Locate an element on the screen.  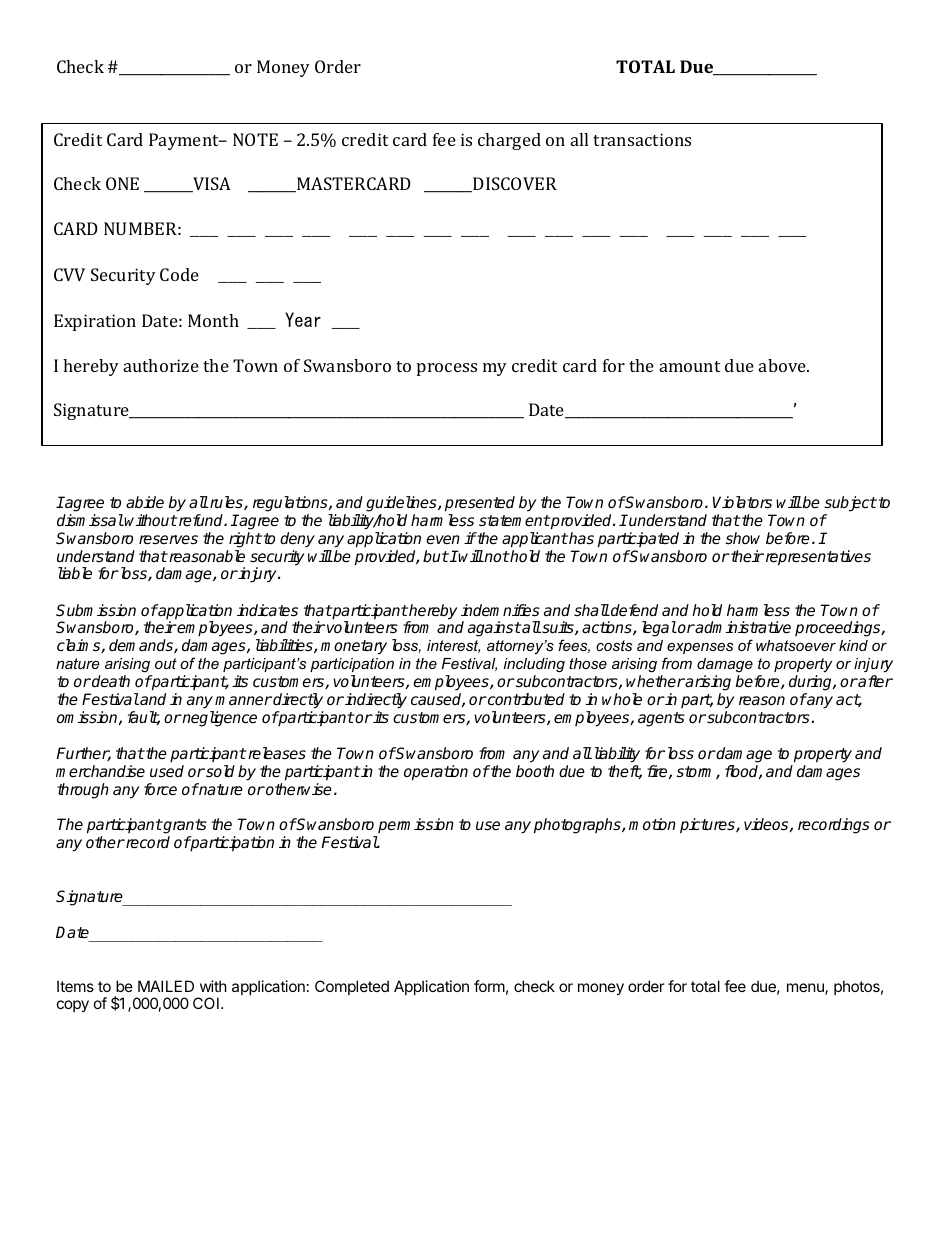
Completed is located at coordinates (352, 987).
